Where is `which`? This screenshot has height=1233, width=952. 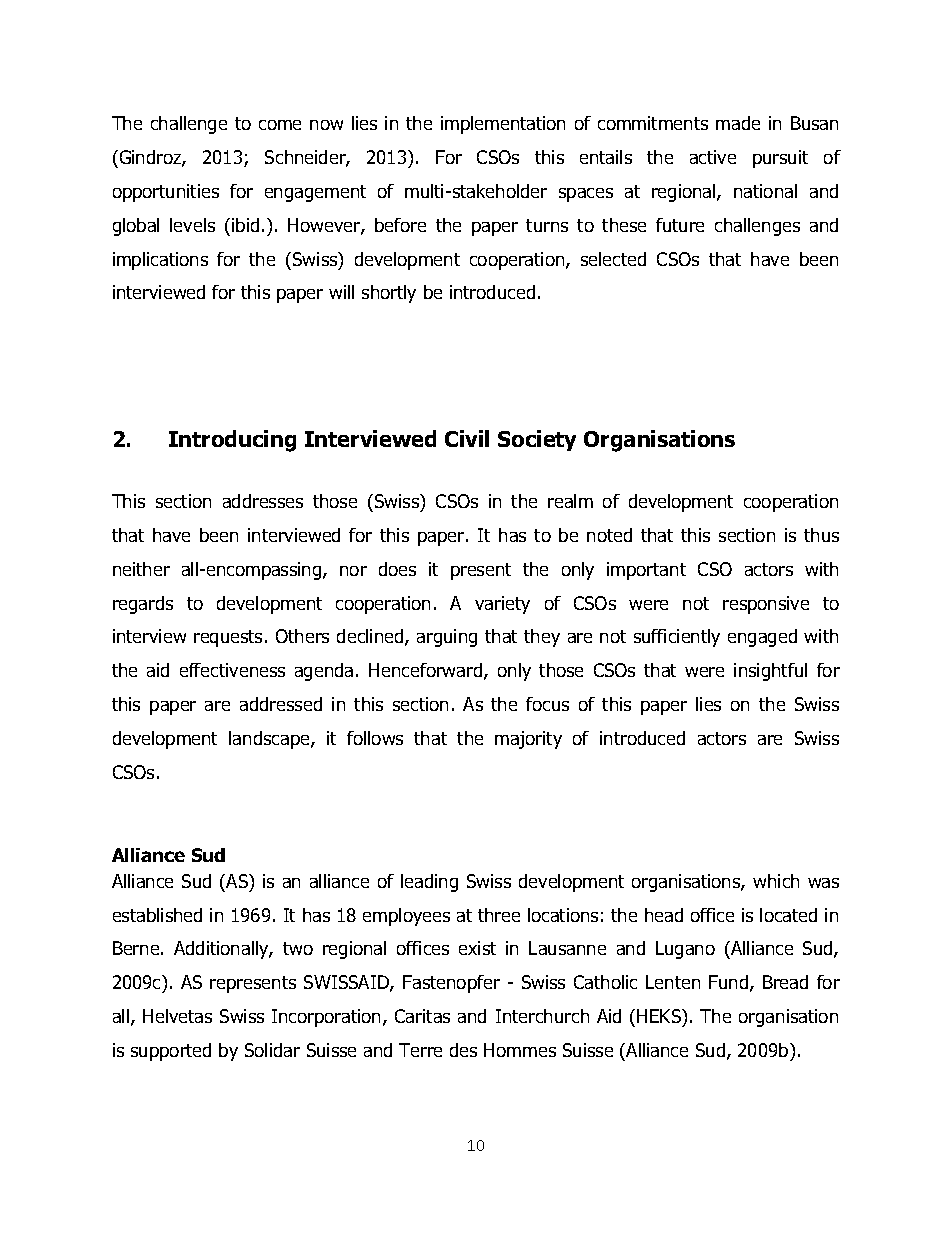 which is located at coordinates (776, 881).
